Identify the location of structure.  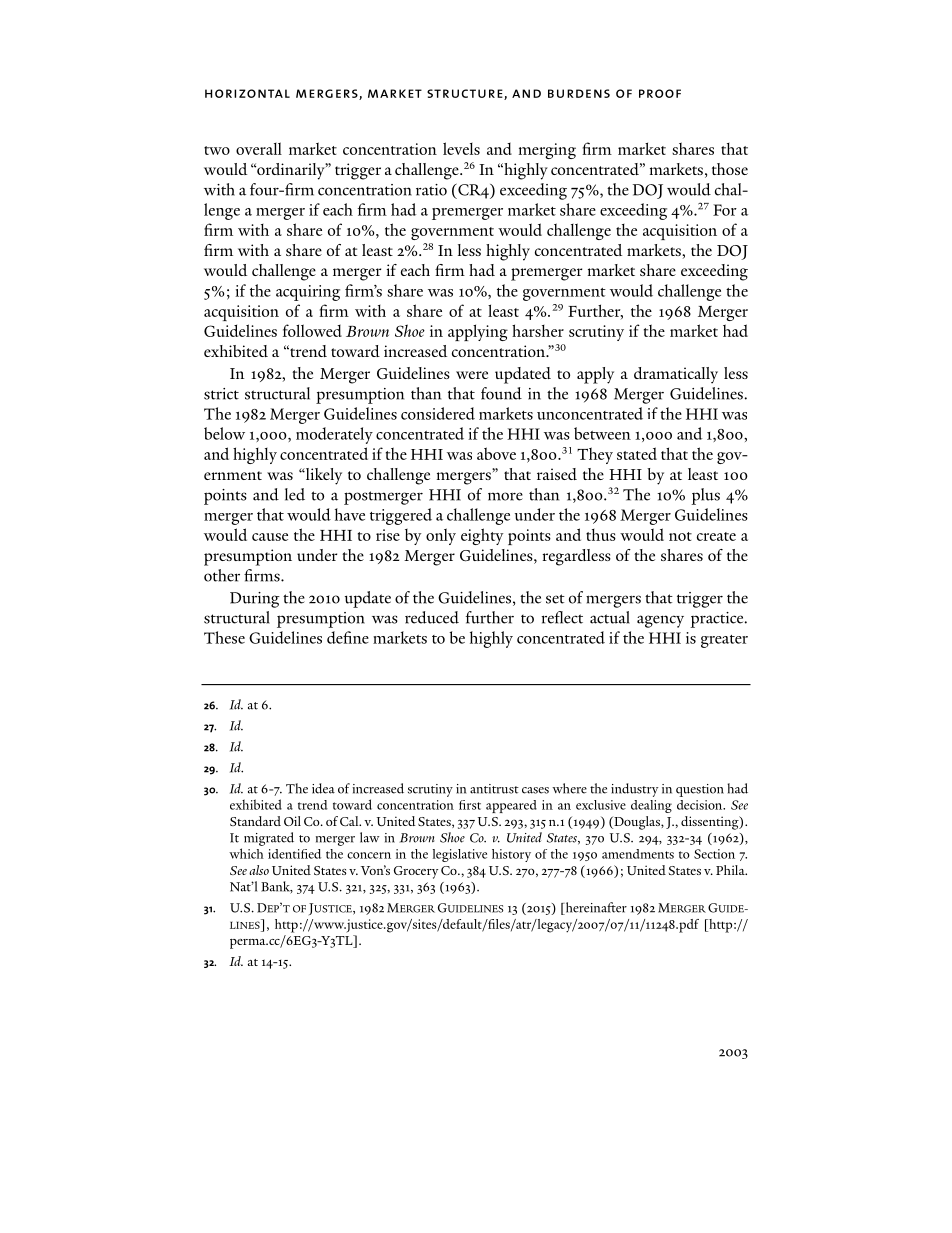
(466, 94).
